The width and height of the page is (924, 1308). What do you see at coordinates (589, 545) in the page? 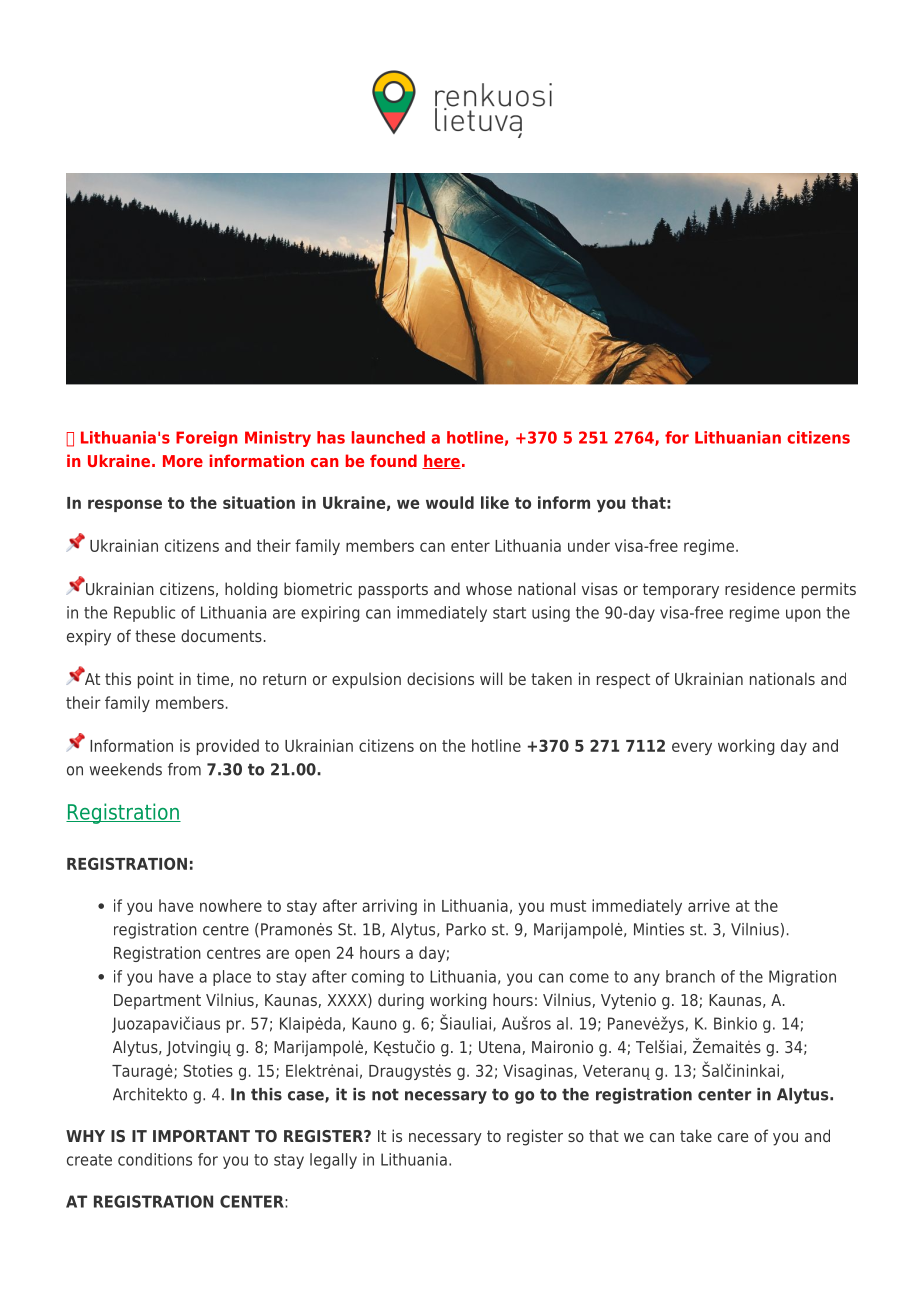
I see `under` at bounding box center [589, 545].
